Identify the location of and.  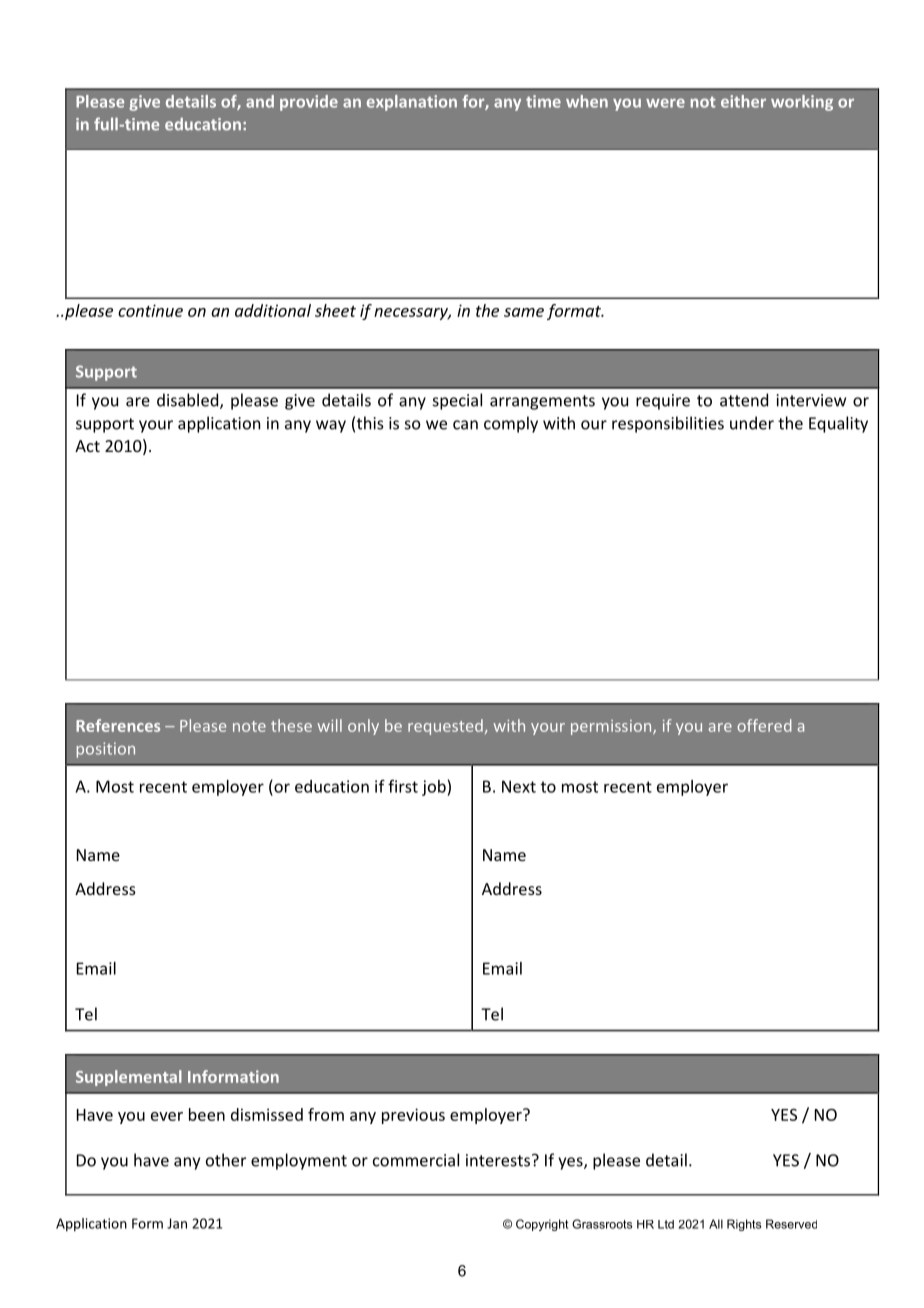
(260, 101).
